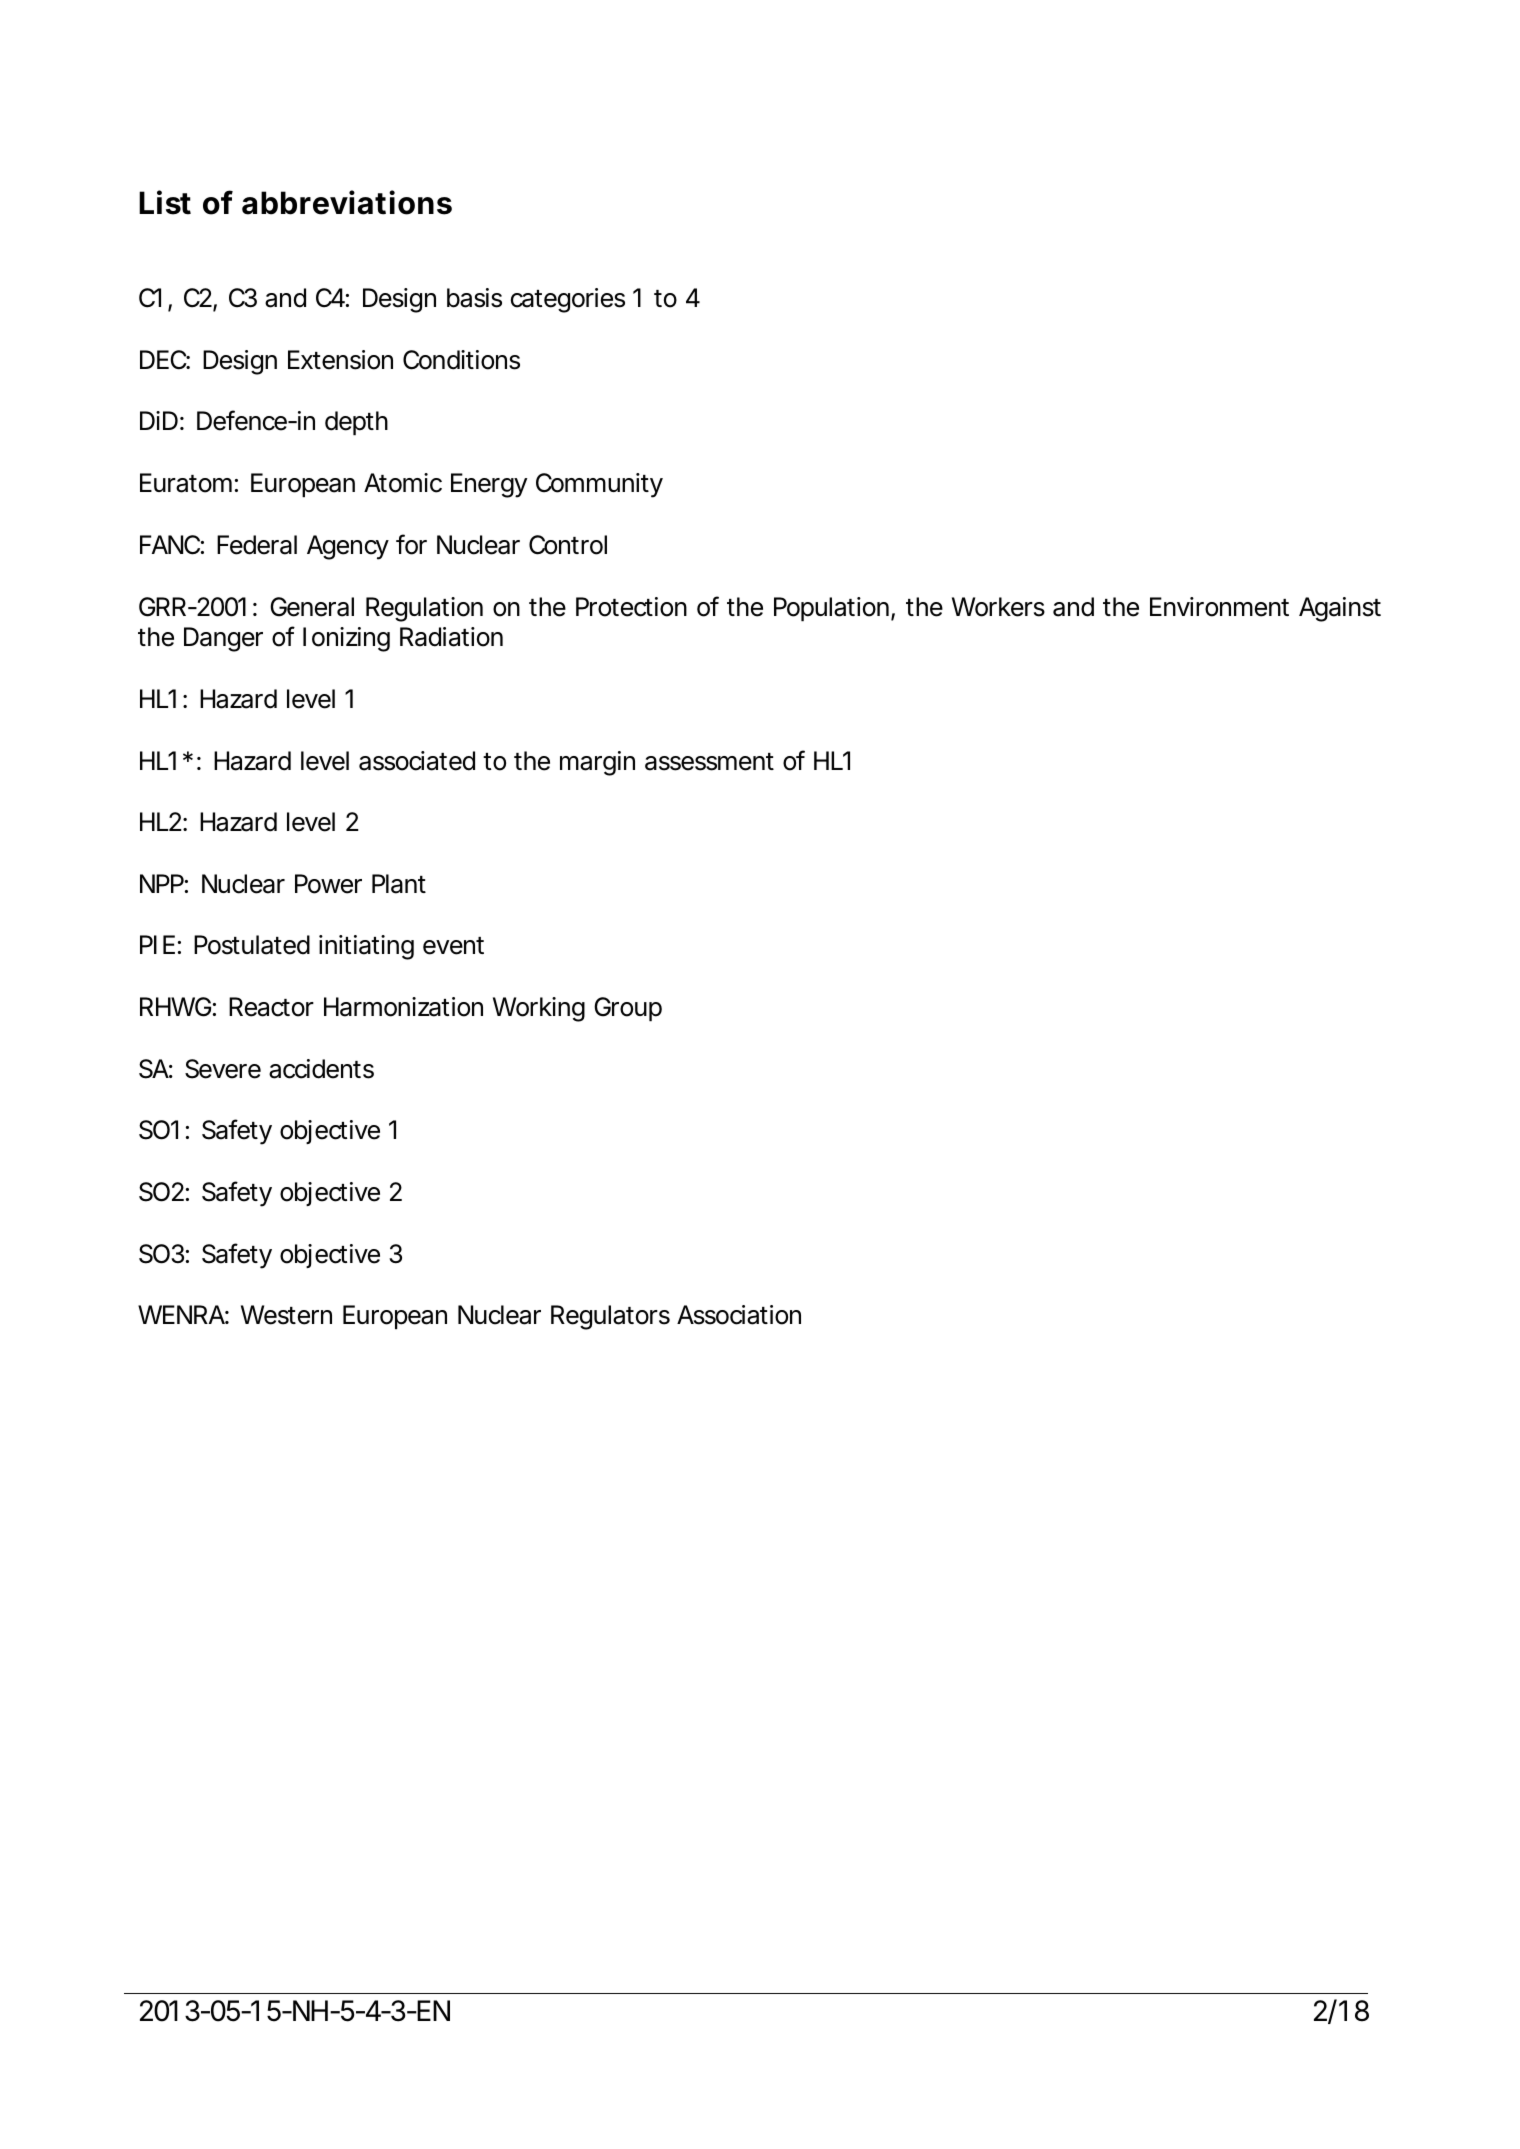  What do you see at coordinates (417, 761) in the image?
I see `associated` at bounding box center [417, 761].
